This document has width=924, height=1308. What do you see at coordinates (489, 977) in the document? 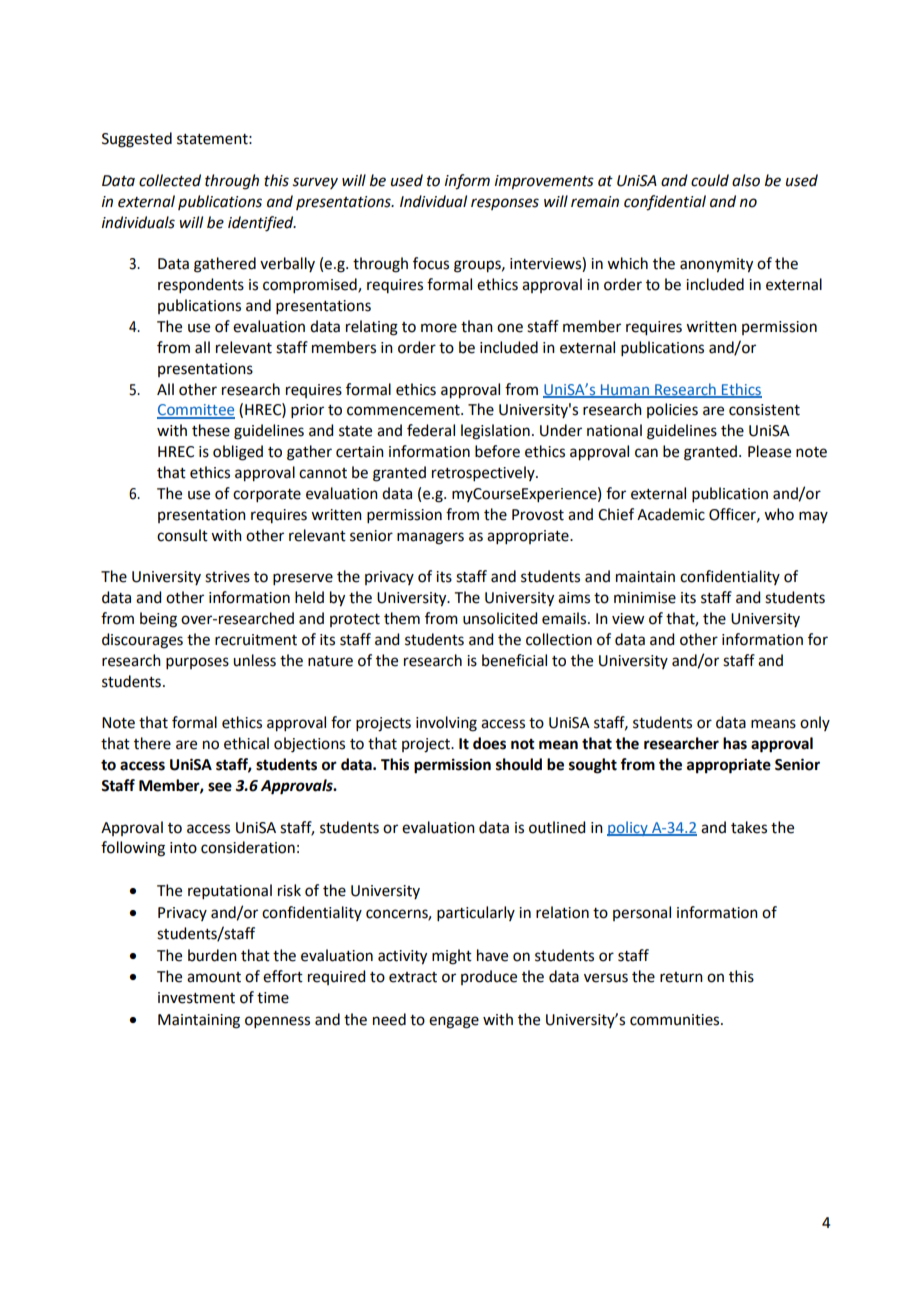
I see `produce` at bounding box center [489, 977].
